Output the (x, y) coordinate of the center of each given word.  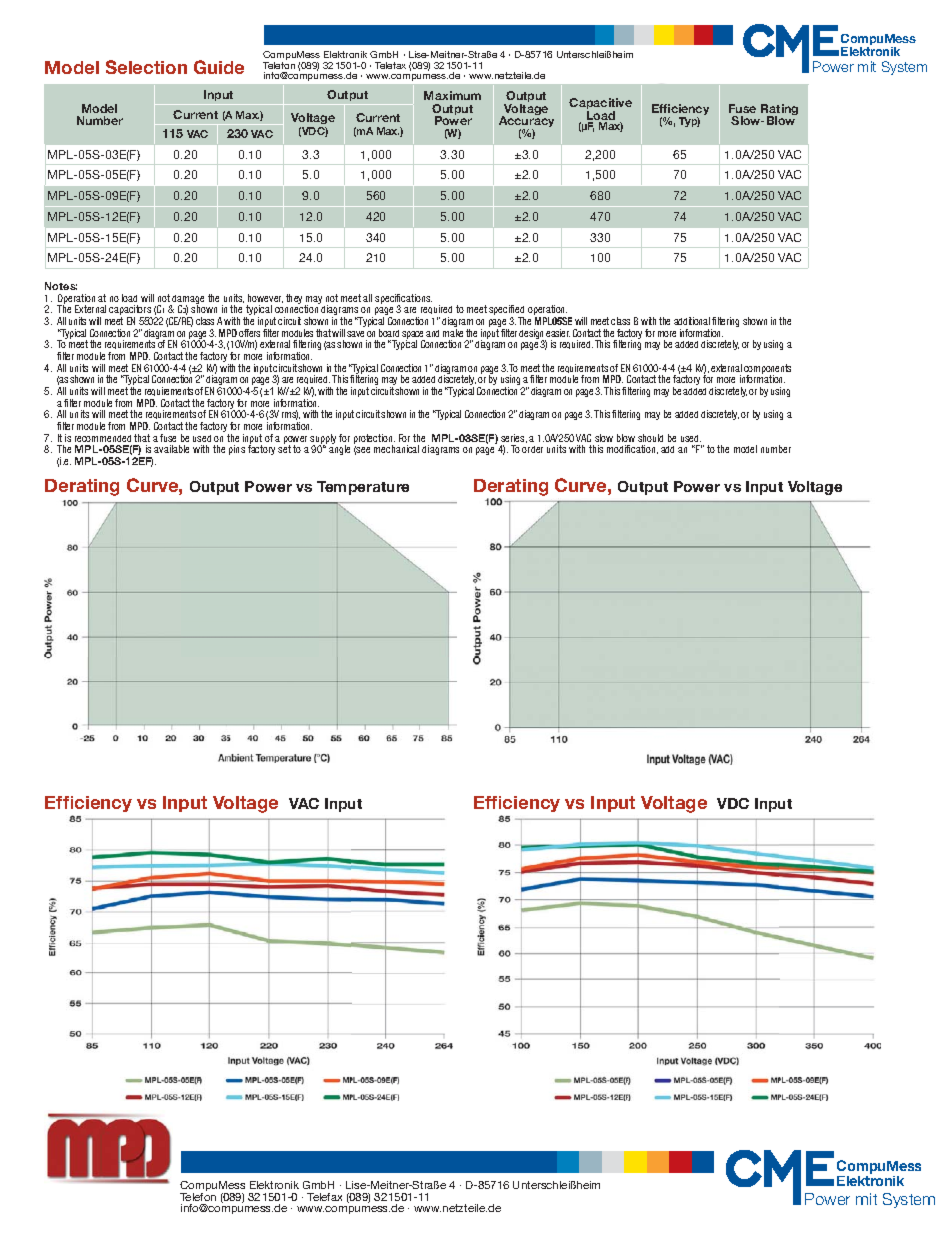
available (171, 449)
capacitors (130, 311)
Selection (146, 67)
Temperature (363, 488)
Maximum (452, 95)
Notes (61, 286)
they (294, 299)
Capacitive (600, 105)
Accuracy (526, 122)
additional (692, 321)
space (413, 336)
